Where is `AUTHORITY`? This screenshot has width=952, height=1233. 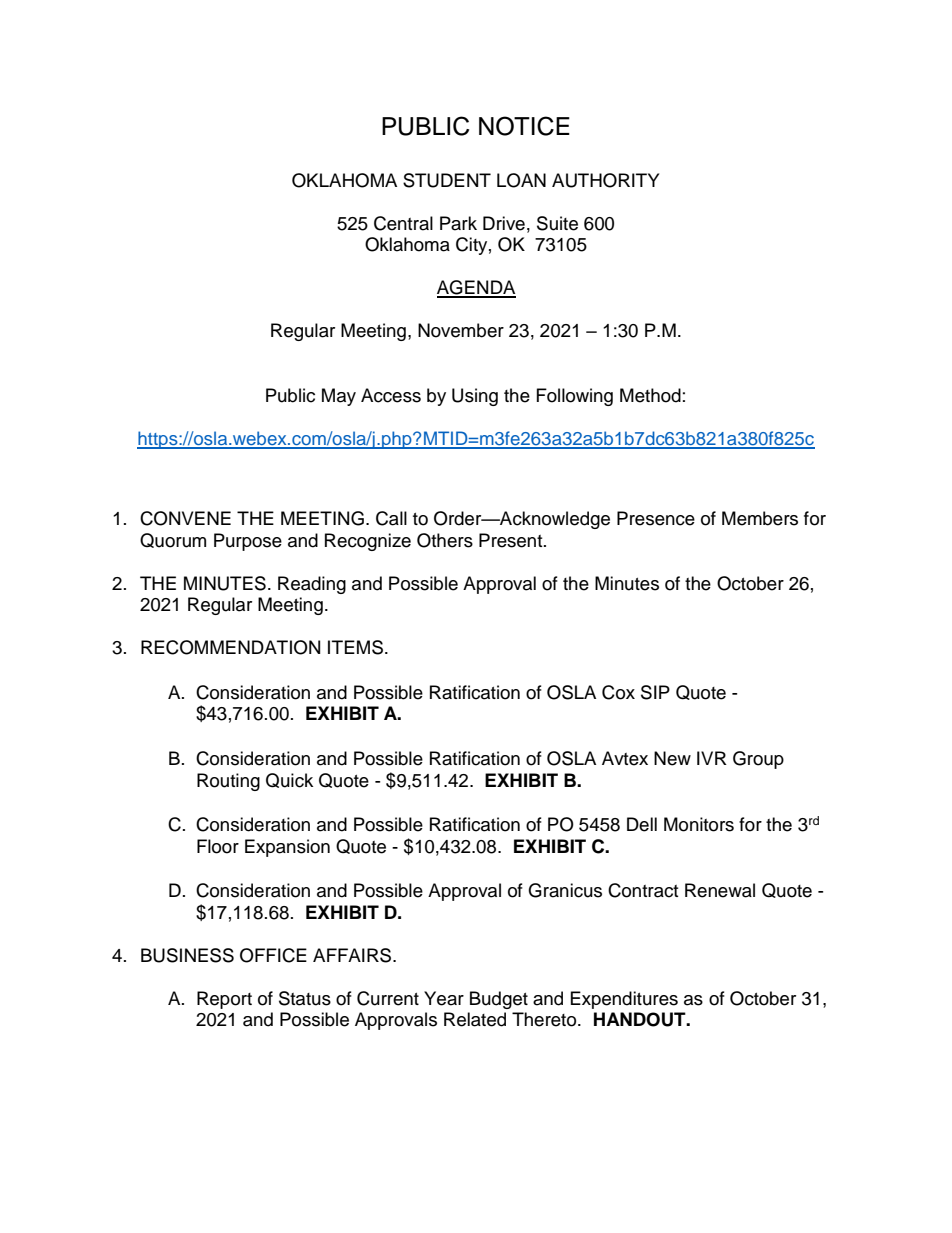
AUTHORITY is located at coordinates (605, 180).
